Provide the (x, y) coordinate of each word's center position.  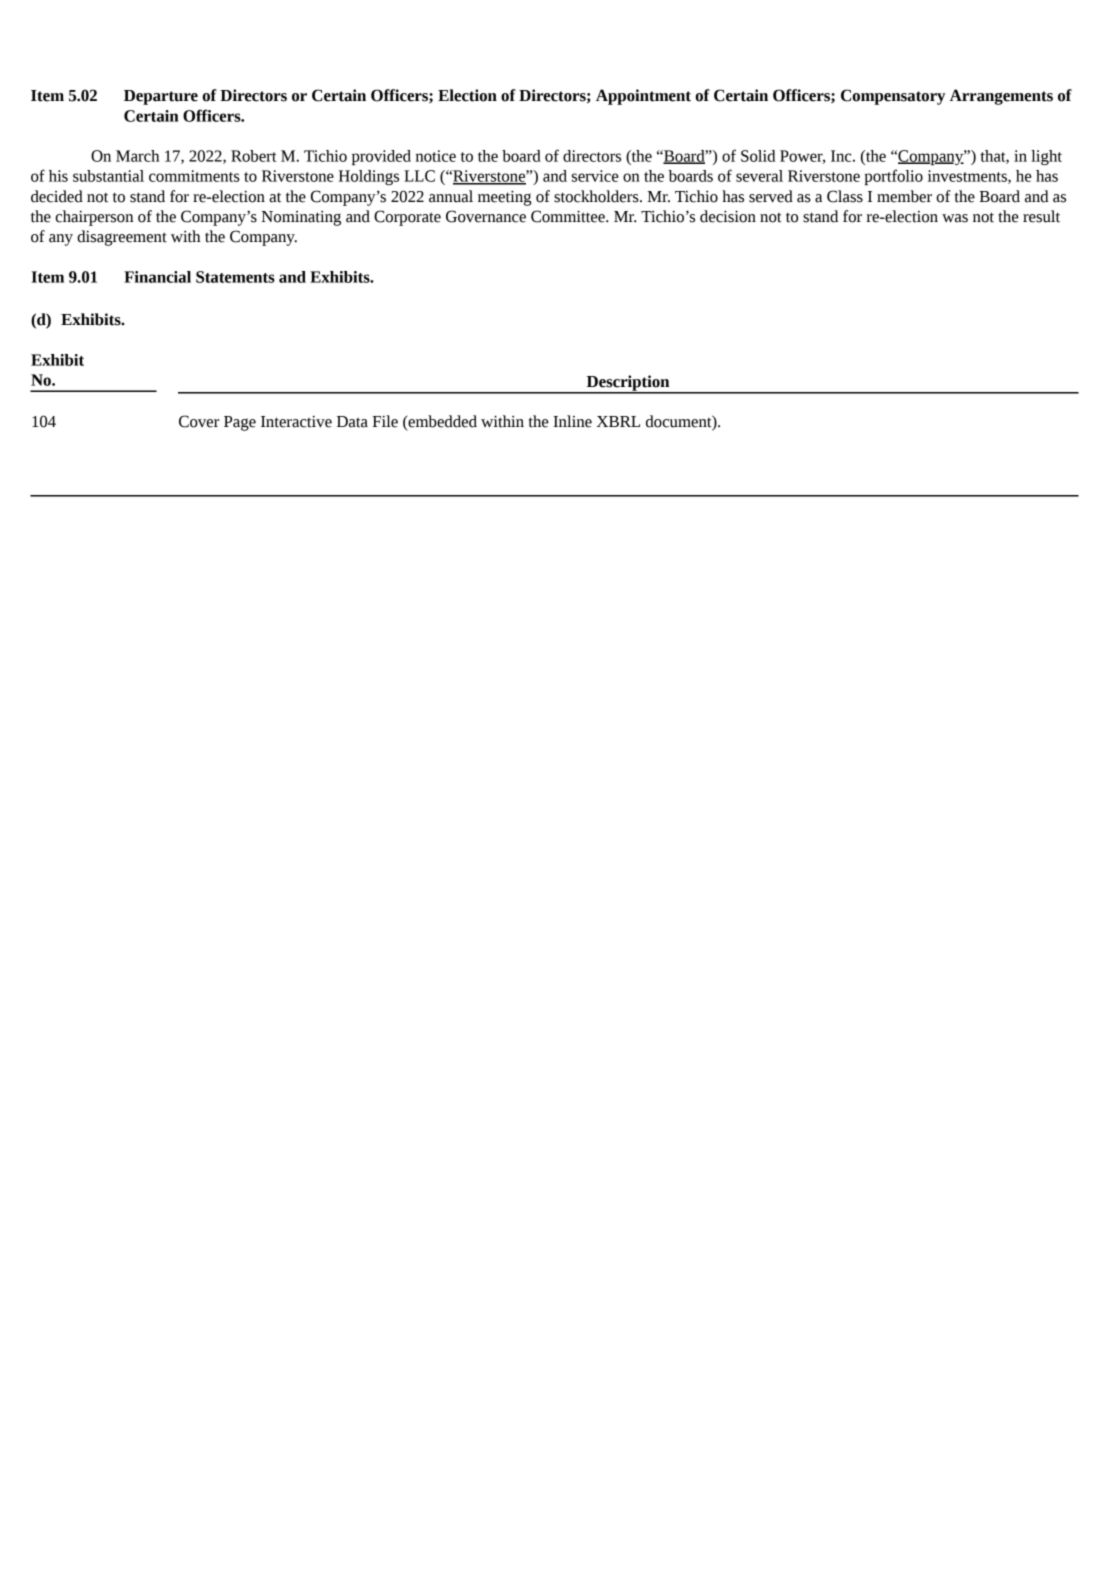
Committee (569, 216)
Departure (161, 97)
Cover (199, 421)
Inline (572, 421)
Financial (157, 277)
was (955, 218)
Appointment (643, 97)
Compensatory (893, 97)
